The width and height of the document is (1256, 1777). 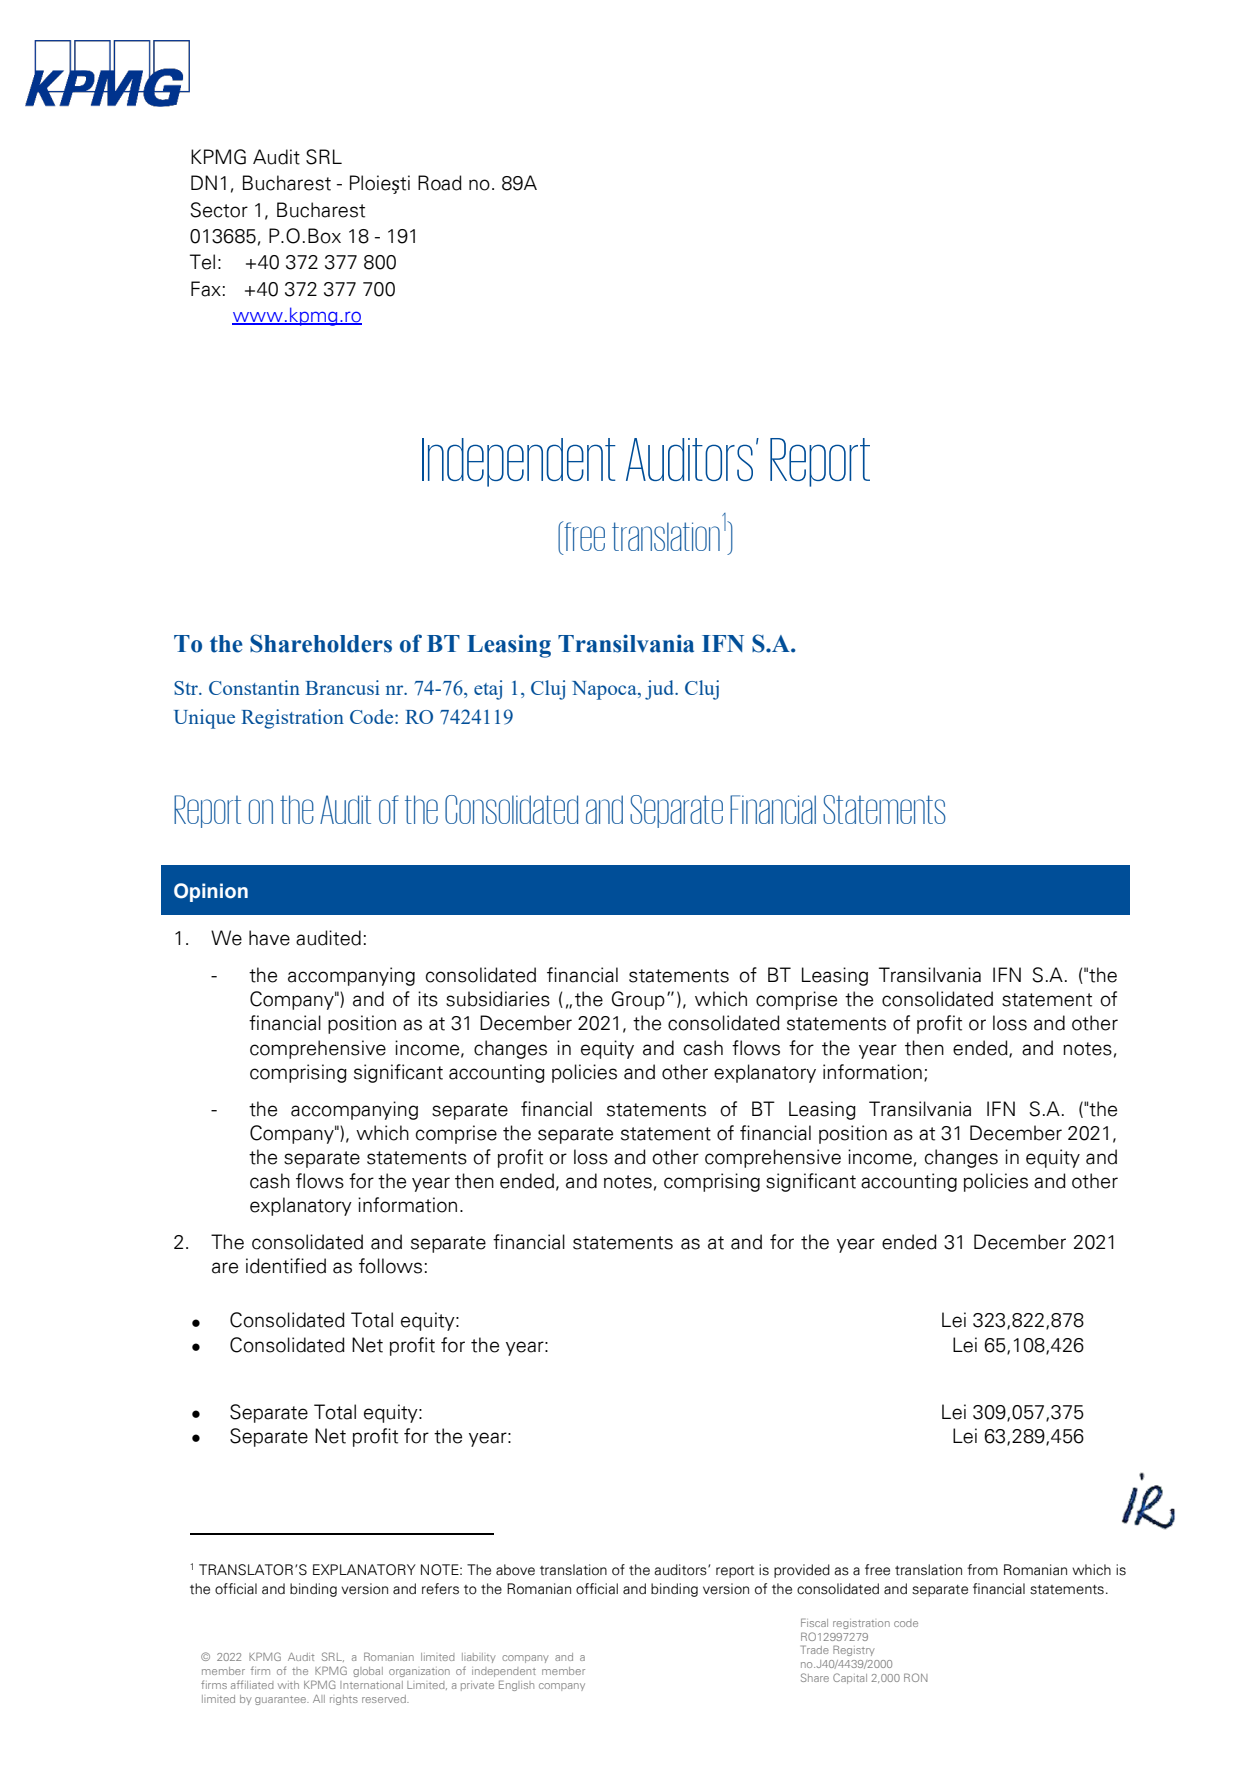 I want to click on Sector, so click(x=219, y=210).
